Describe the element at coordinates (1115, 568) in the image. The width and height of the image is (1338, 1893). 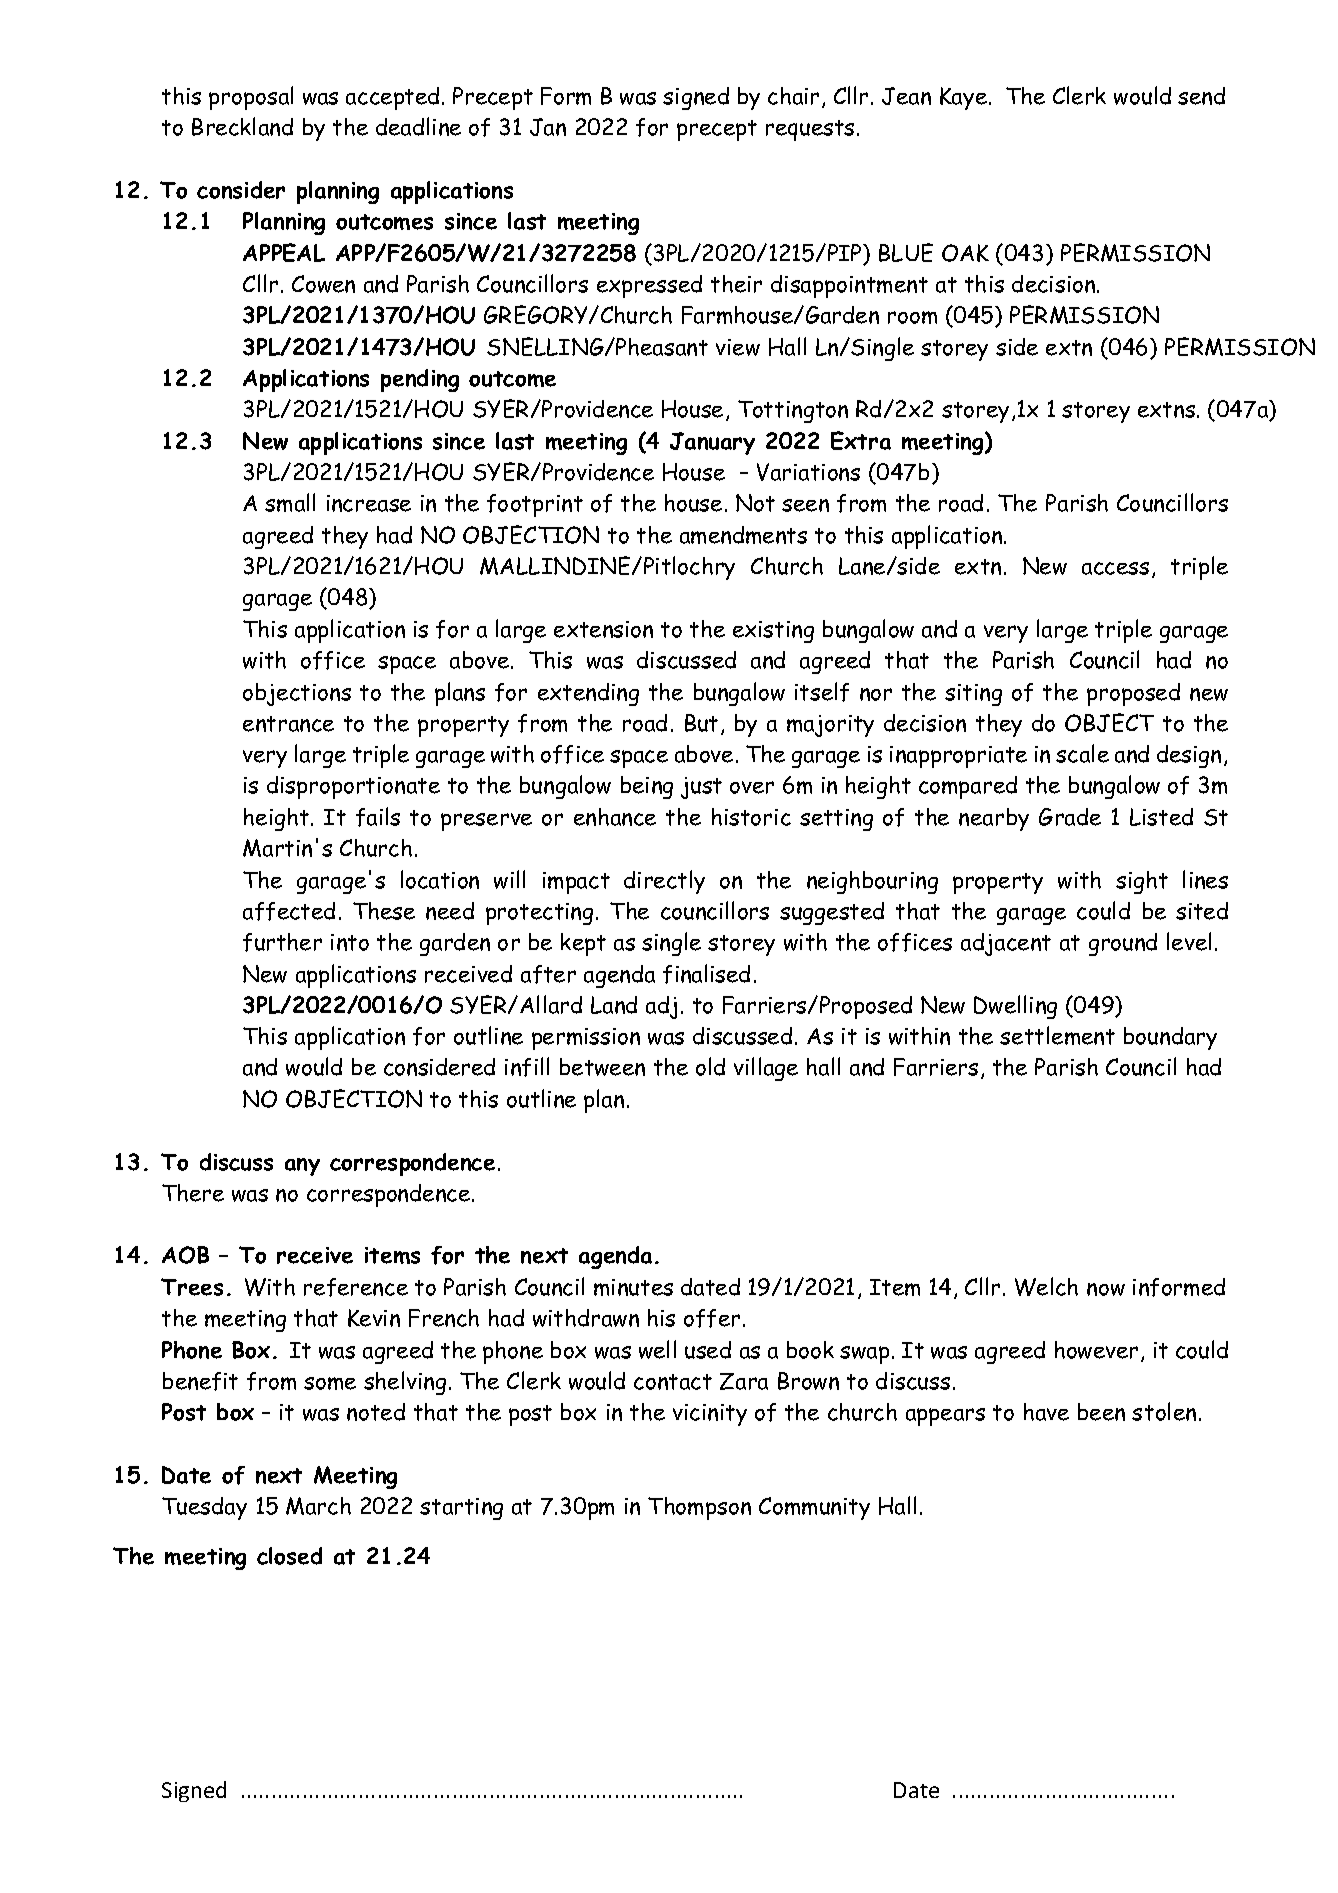
I see `access` at that location.
